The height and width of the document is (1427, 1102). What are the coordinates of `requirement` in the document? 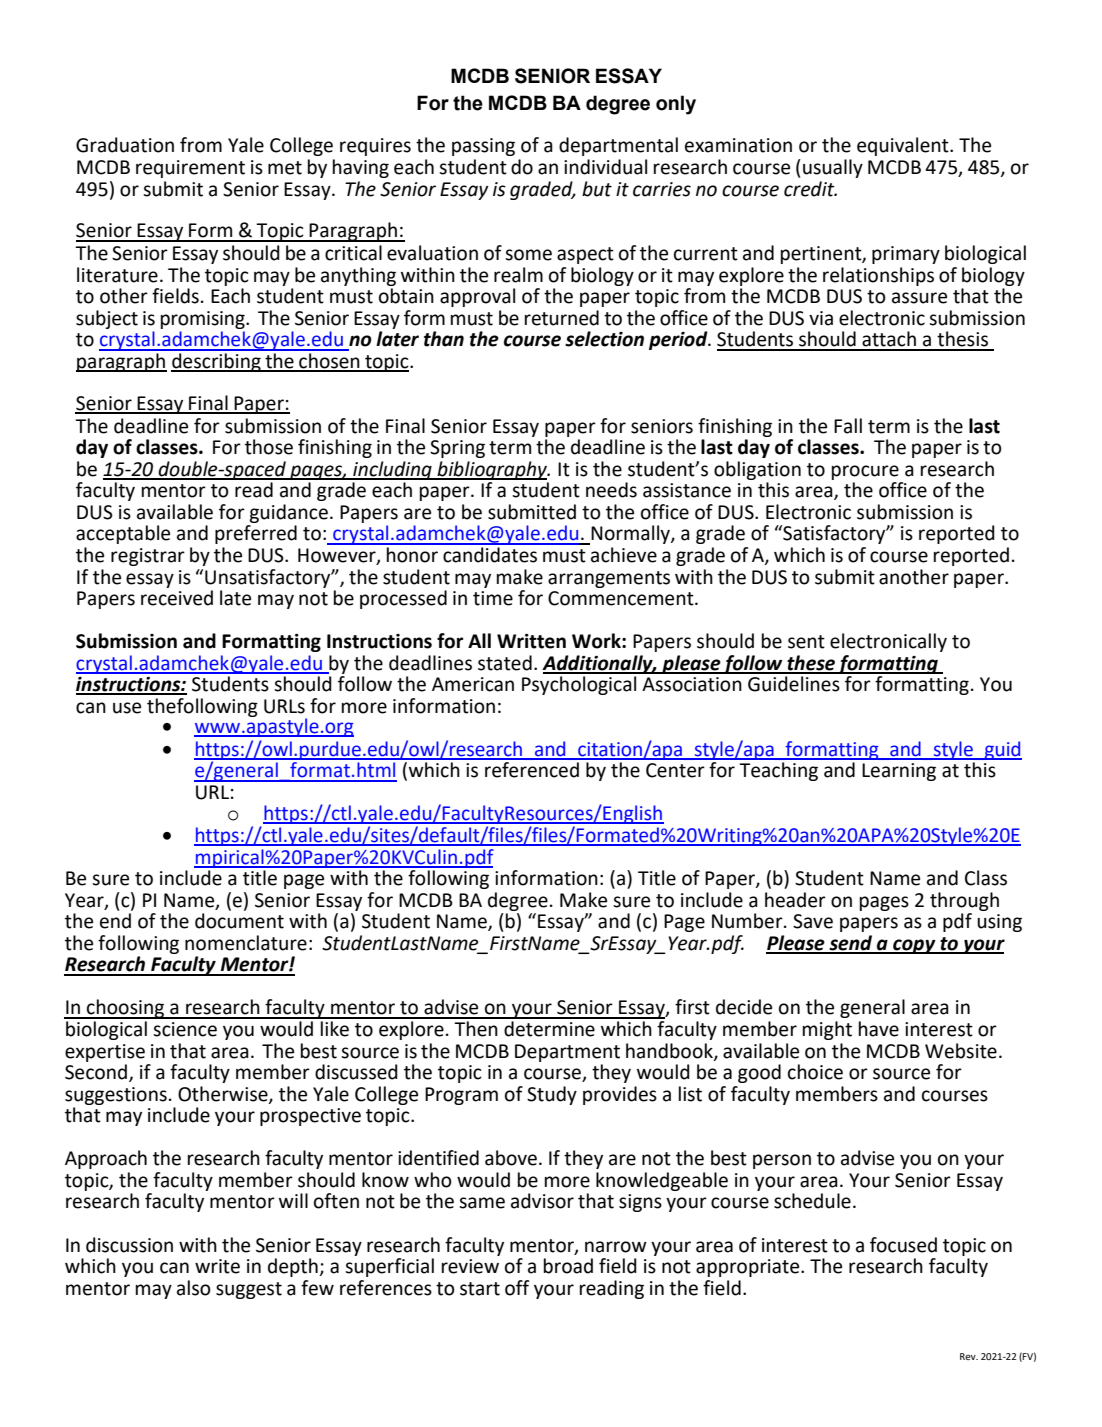 It's located at (190, 169).
